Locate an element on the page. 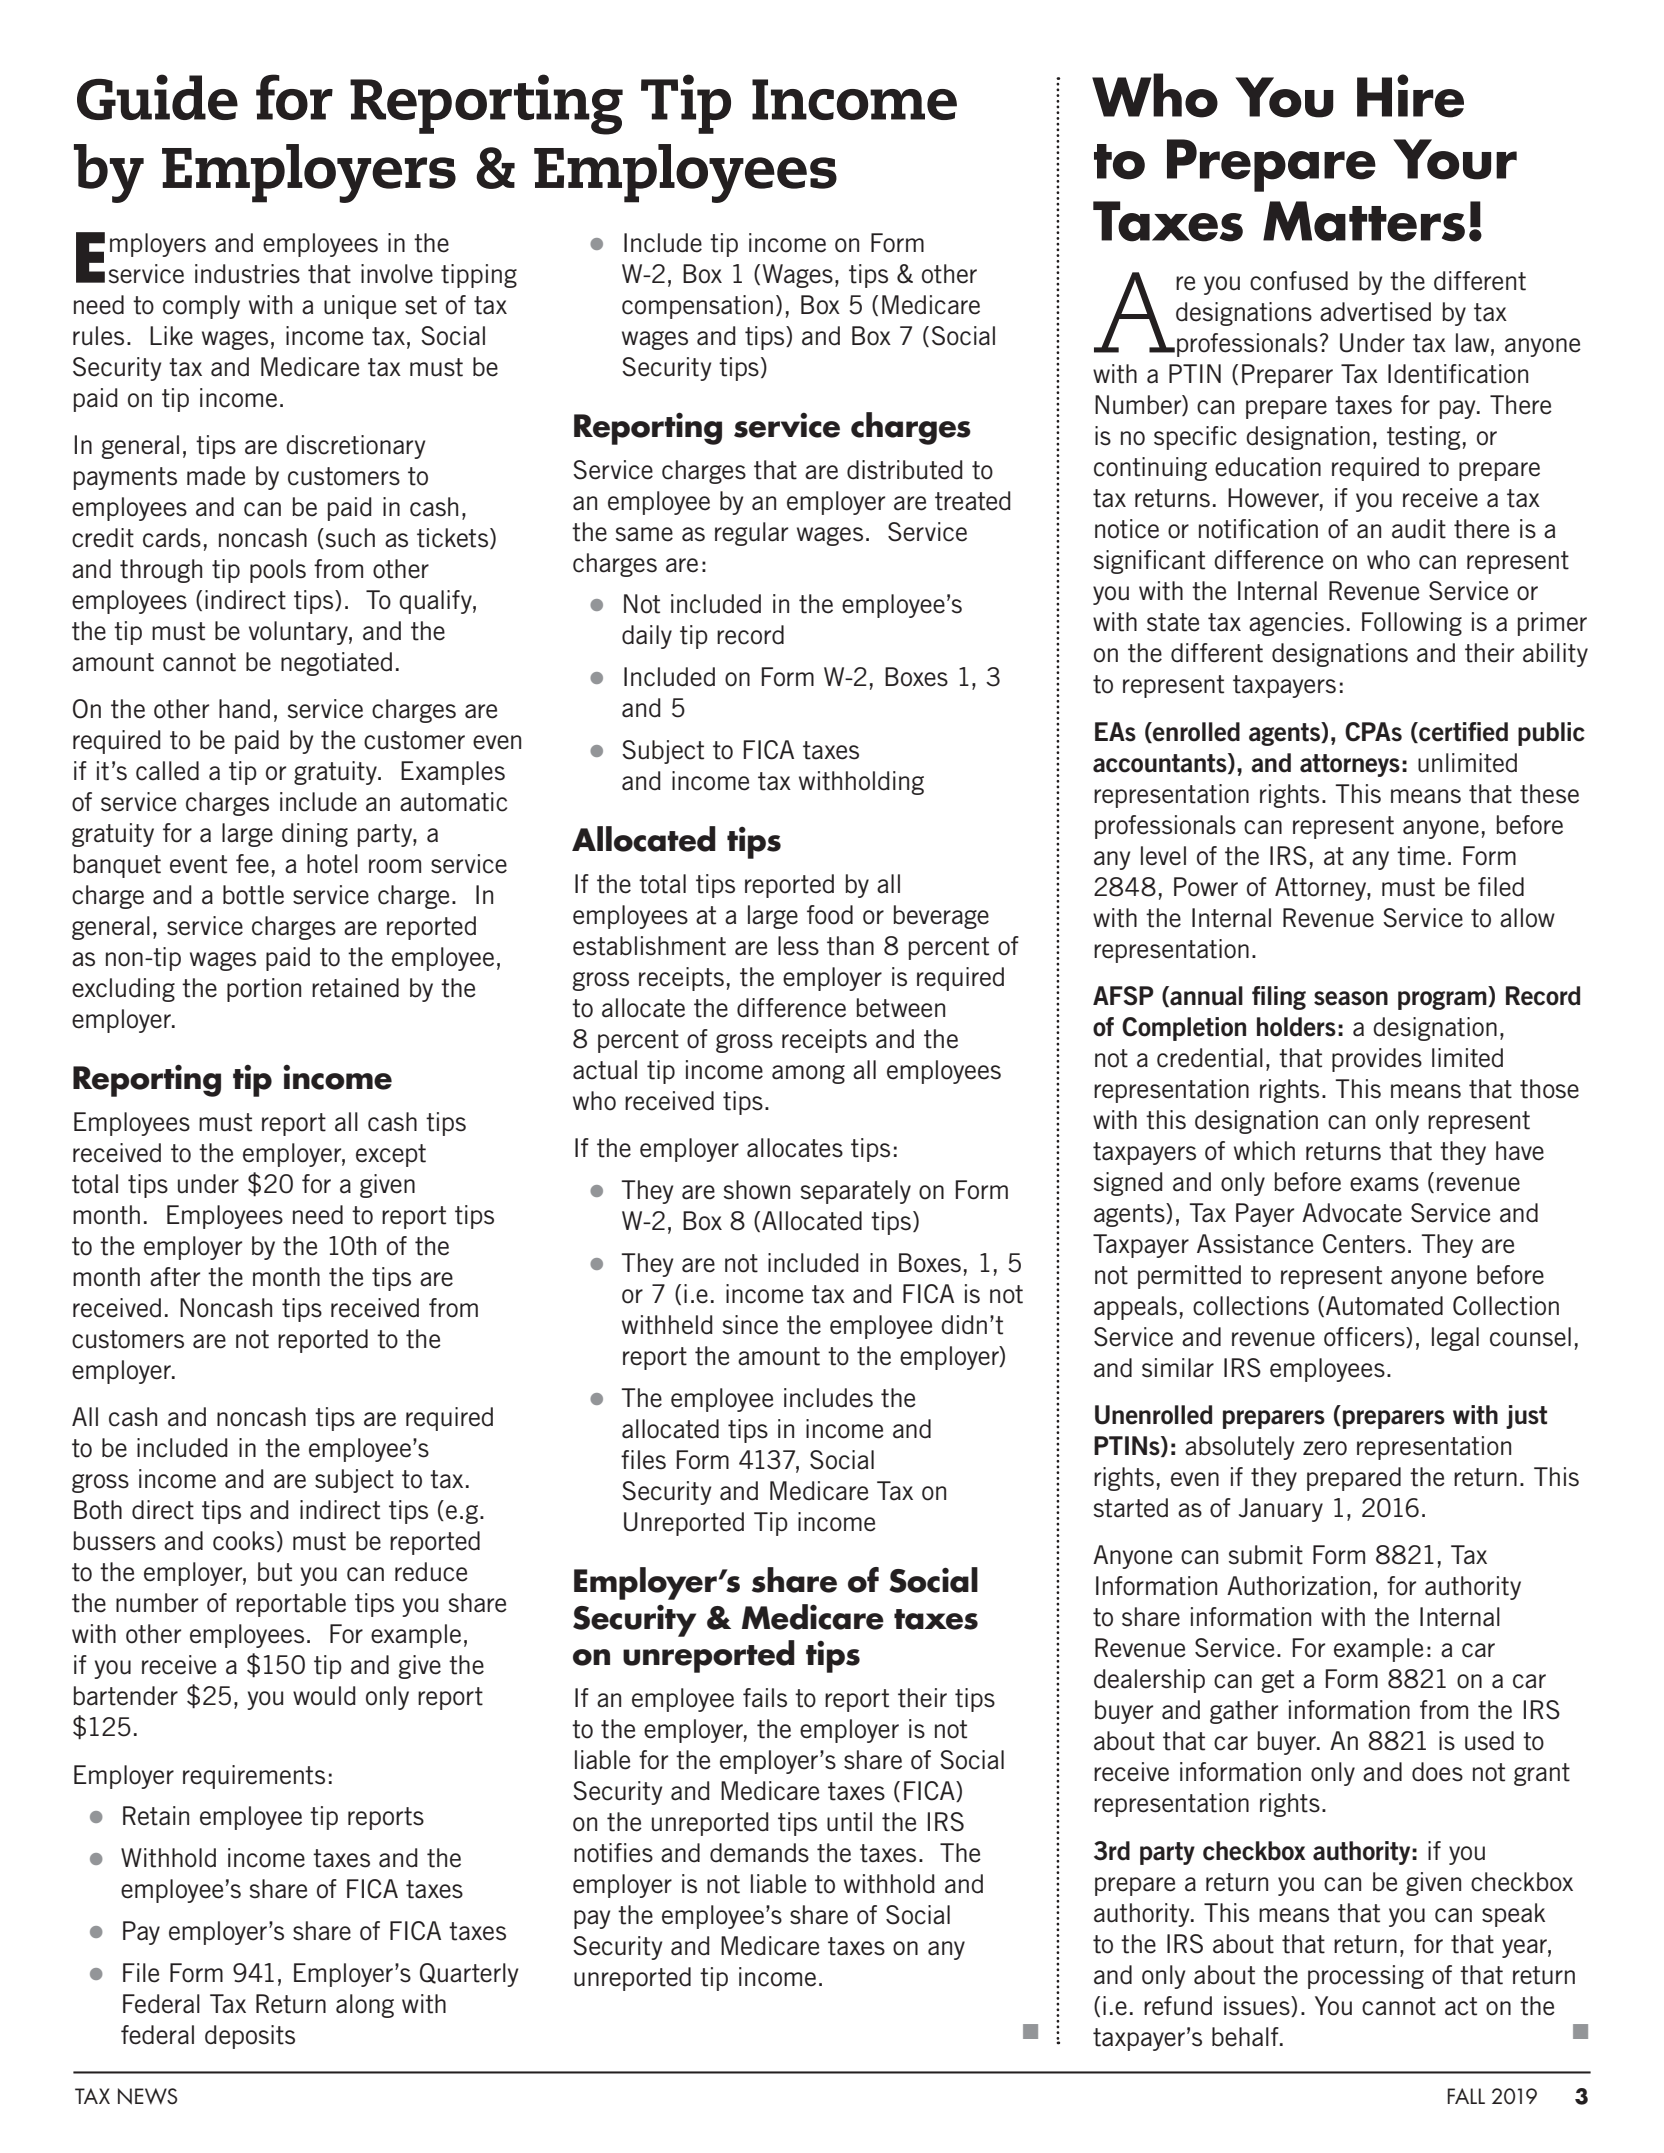 This page has width=1664, height=2153. Guide is located at coordinates (157, 97).
